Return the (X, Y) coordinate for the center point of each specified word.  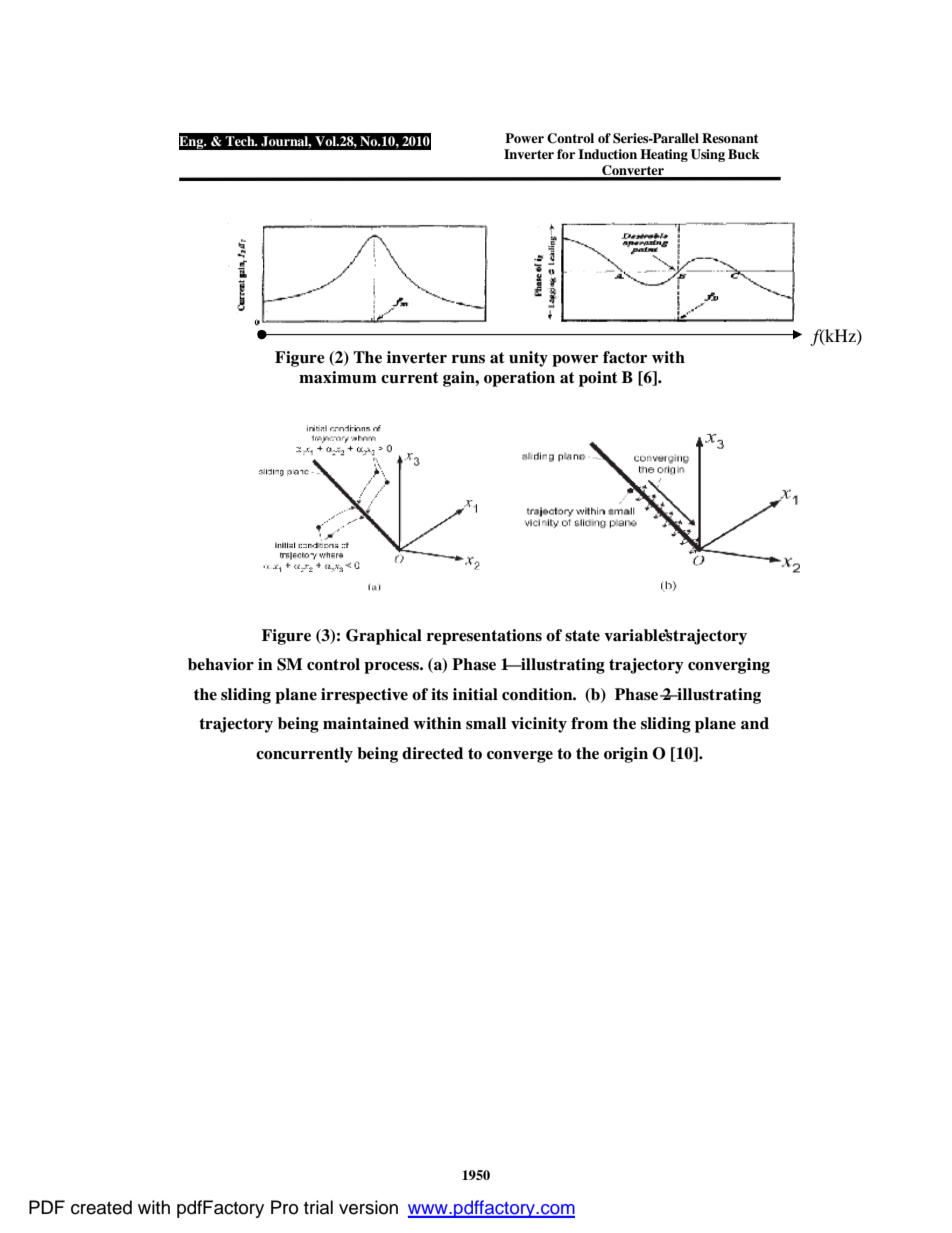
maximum (338, 377)
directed (432, 753)
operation (519, 379)
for (566, 154)
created (101, 1207)
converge (520, 757)
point (598, 379)
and (755, 723)
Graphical (384, 637)
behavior (221, 664)
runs (468, 359)
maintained (366, 723)
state (582, 636)
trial (318, 1207)
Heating (664, 155)
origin (626, 755)
